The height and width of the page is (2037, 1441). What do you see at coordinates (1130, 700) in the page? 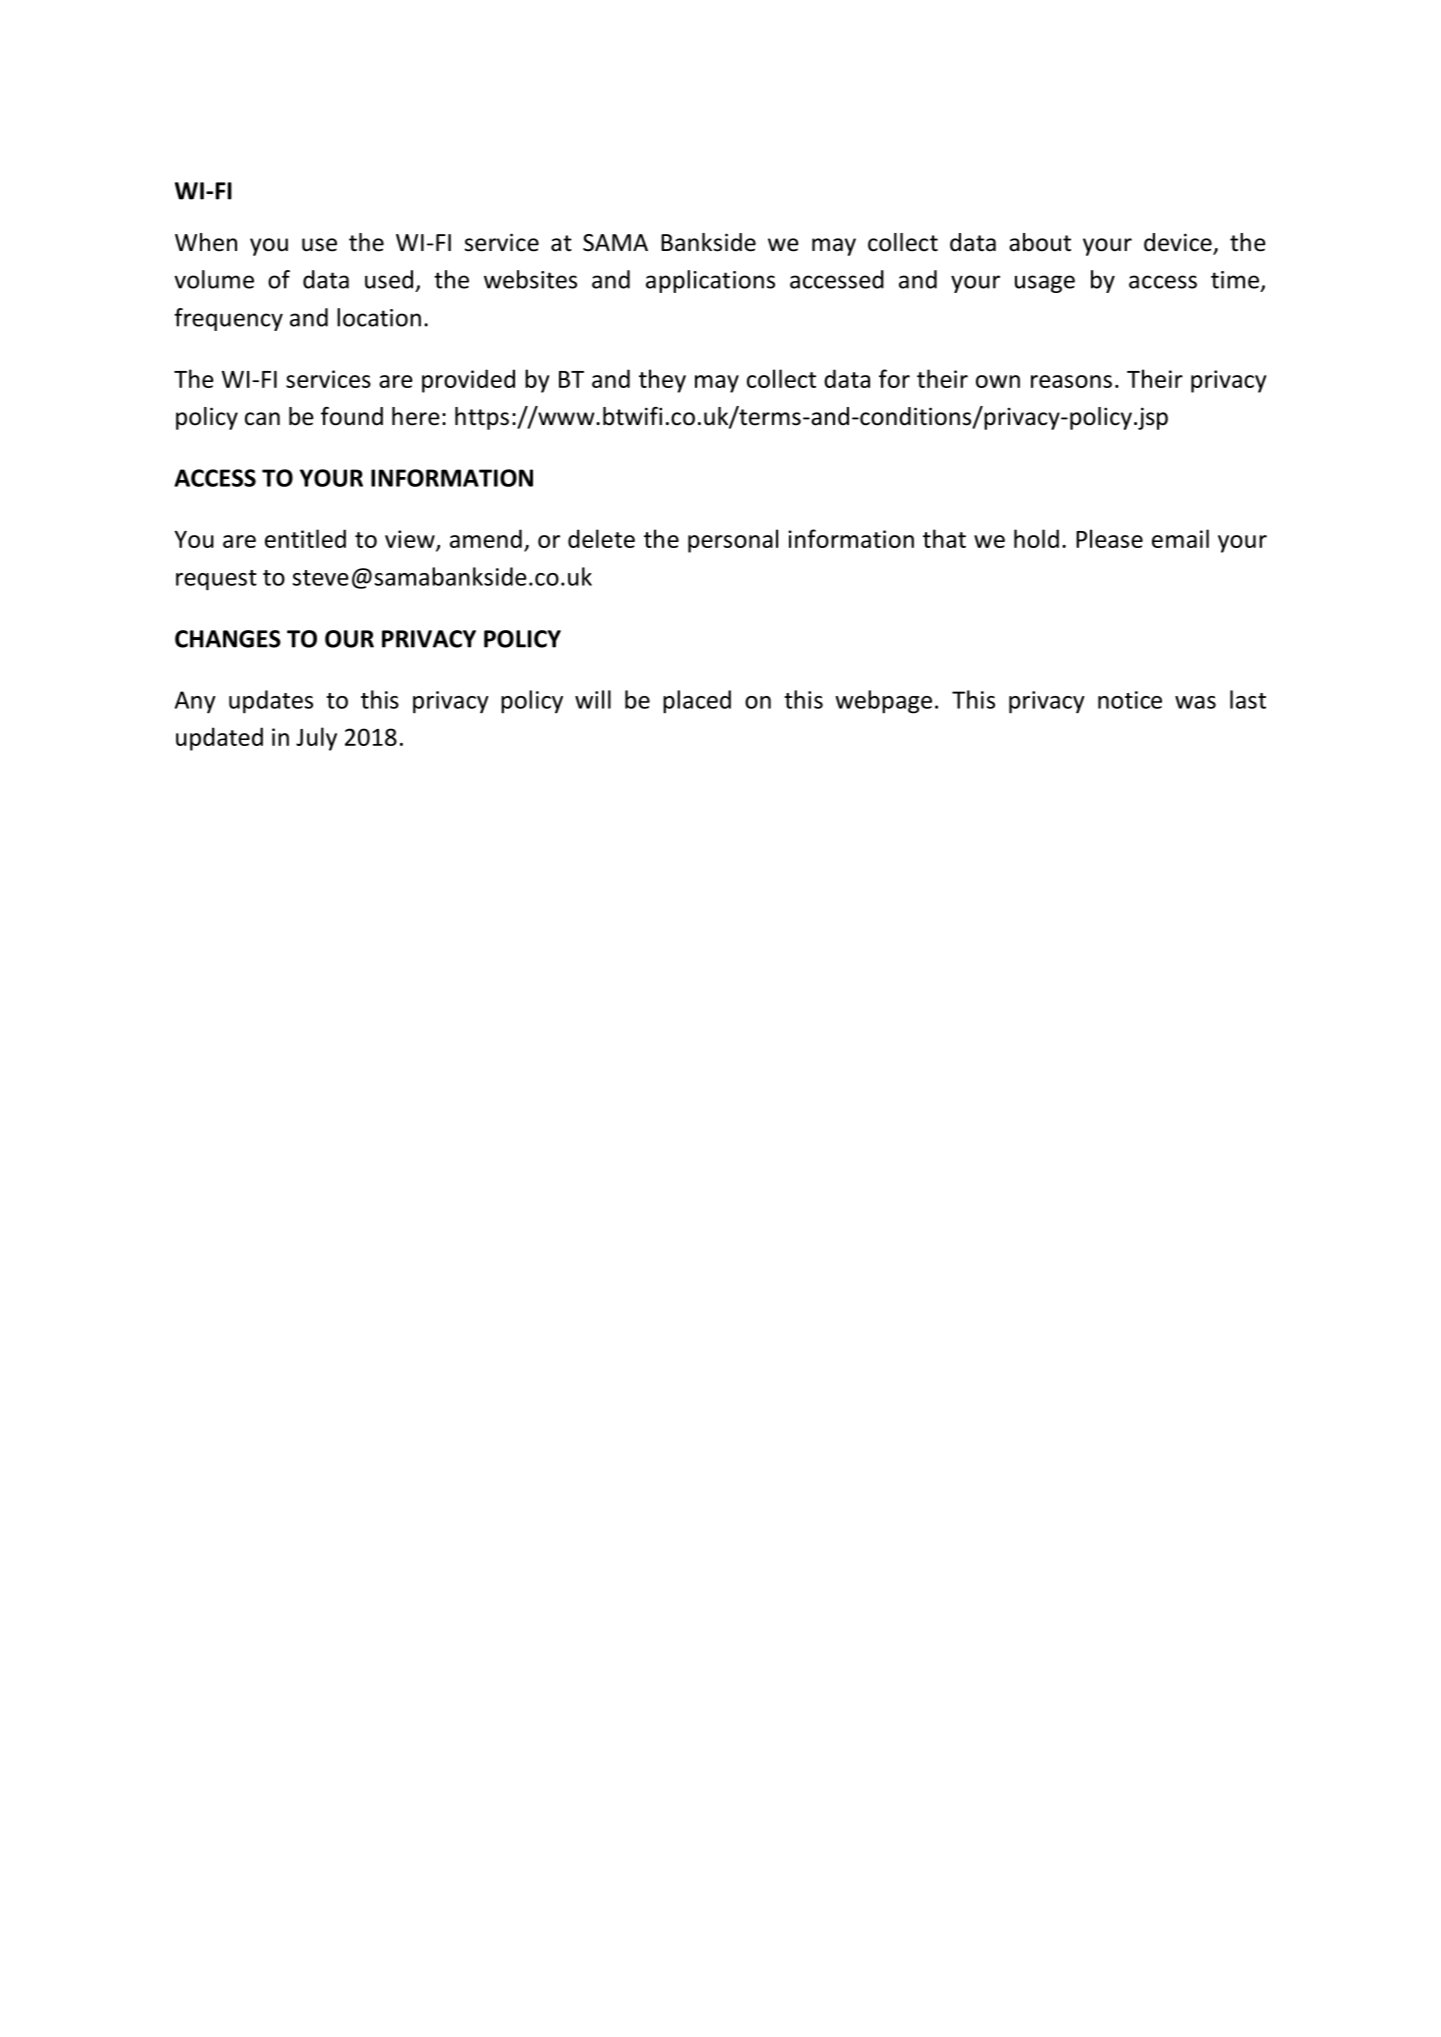
I see `notice` at bounding box center [1130, 700].
